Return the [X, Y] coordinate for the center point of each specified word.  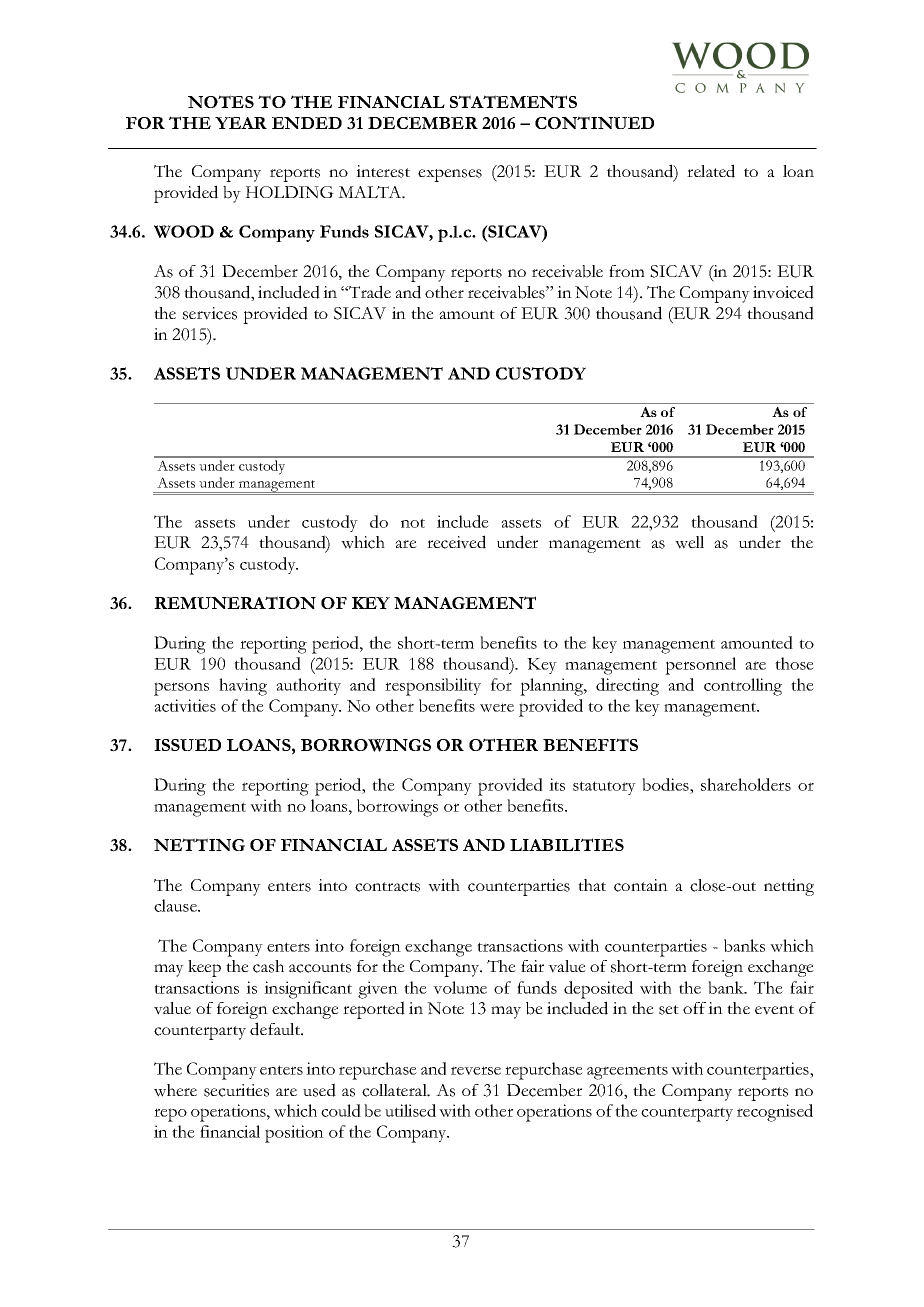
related [711, 171]
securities [236, 1090]
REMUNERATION [235, 602]
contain [641, 885]
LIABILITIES [567, 844]
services [210, 313]
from [627, 271]
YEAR [241, 123]
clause [176, 905]
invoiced [783, 292]
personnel [700, 666]
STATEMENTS [513, 101]
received [456, 542]
